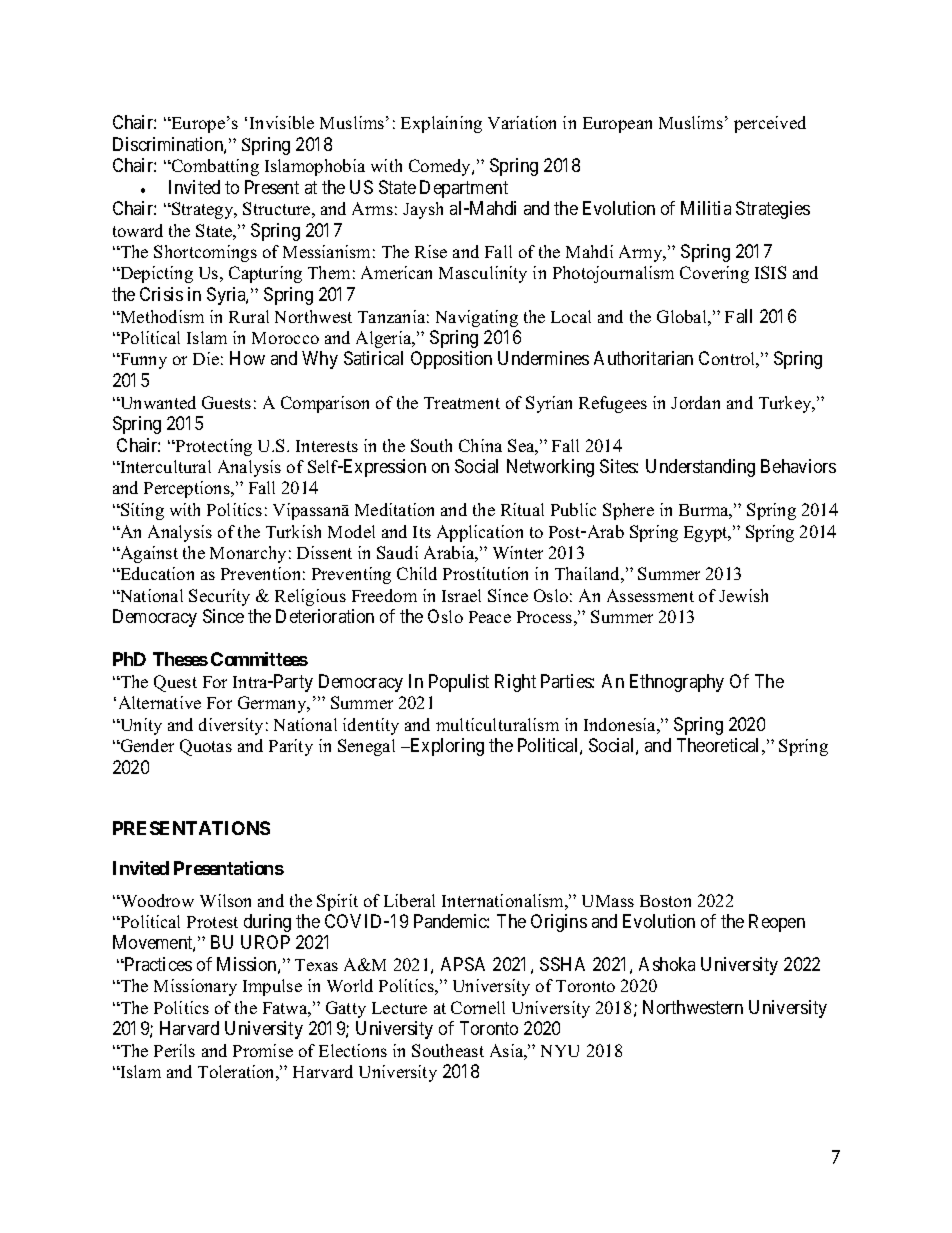 This image has width=952, height=1233. What do you see at coordinates (743, 595) in the image?
I see `Jewish` at bounding box center [743, 595].
